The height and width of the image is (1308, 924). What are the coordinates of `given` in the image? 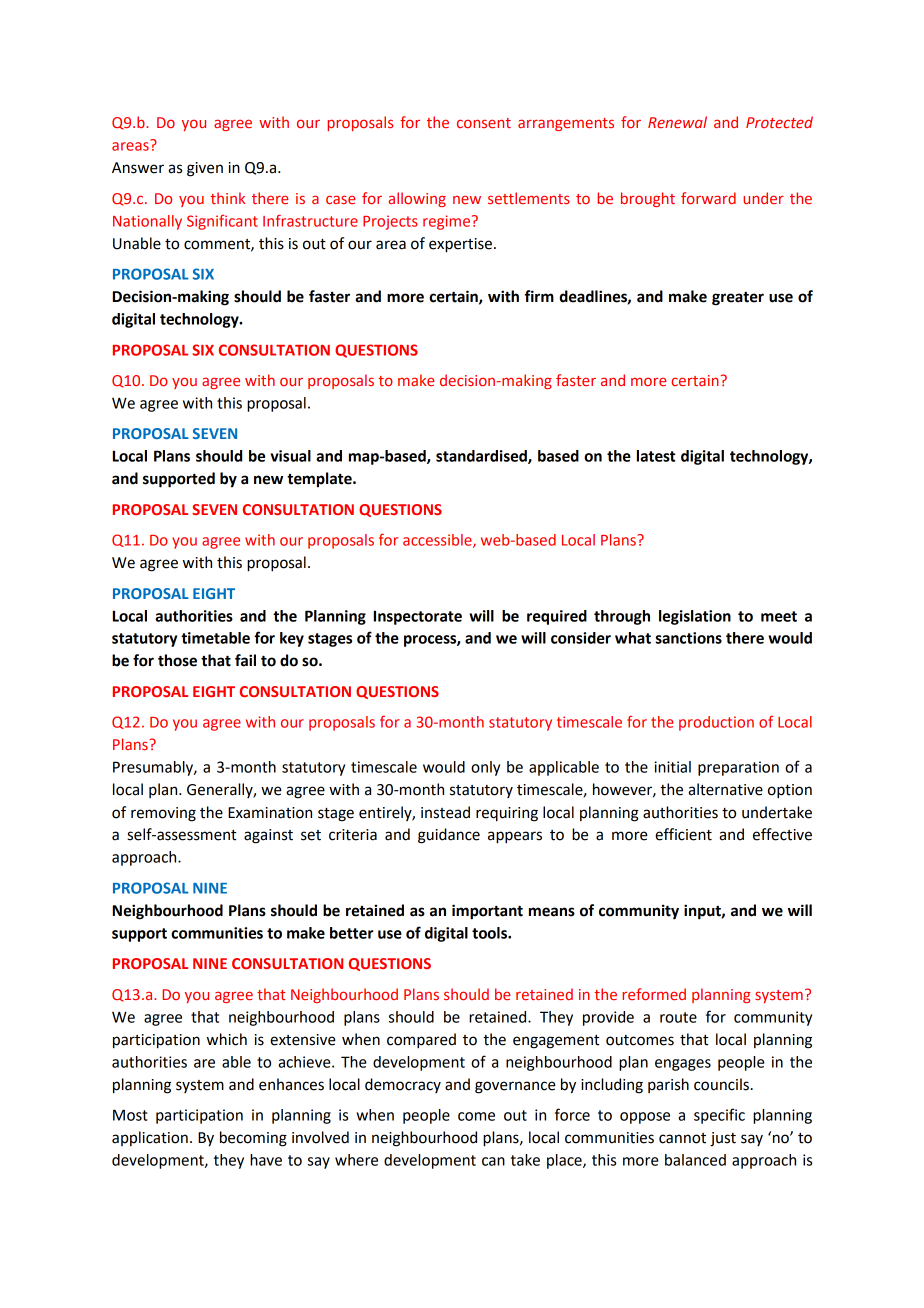 It's located at (205, 169).
